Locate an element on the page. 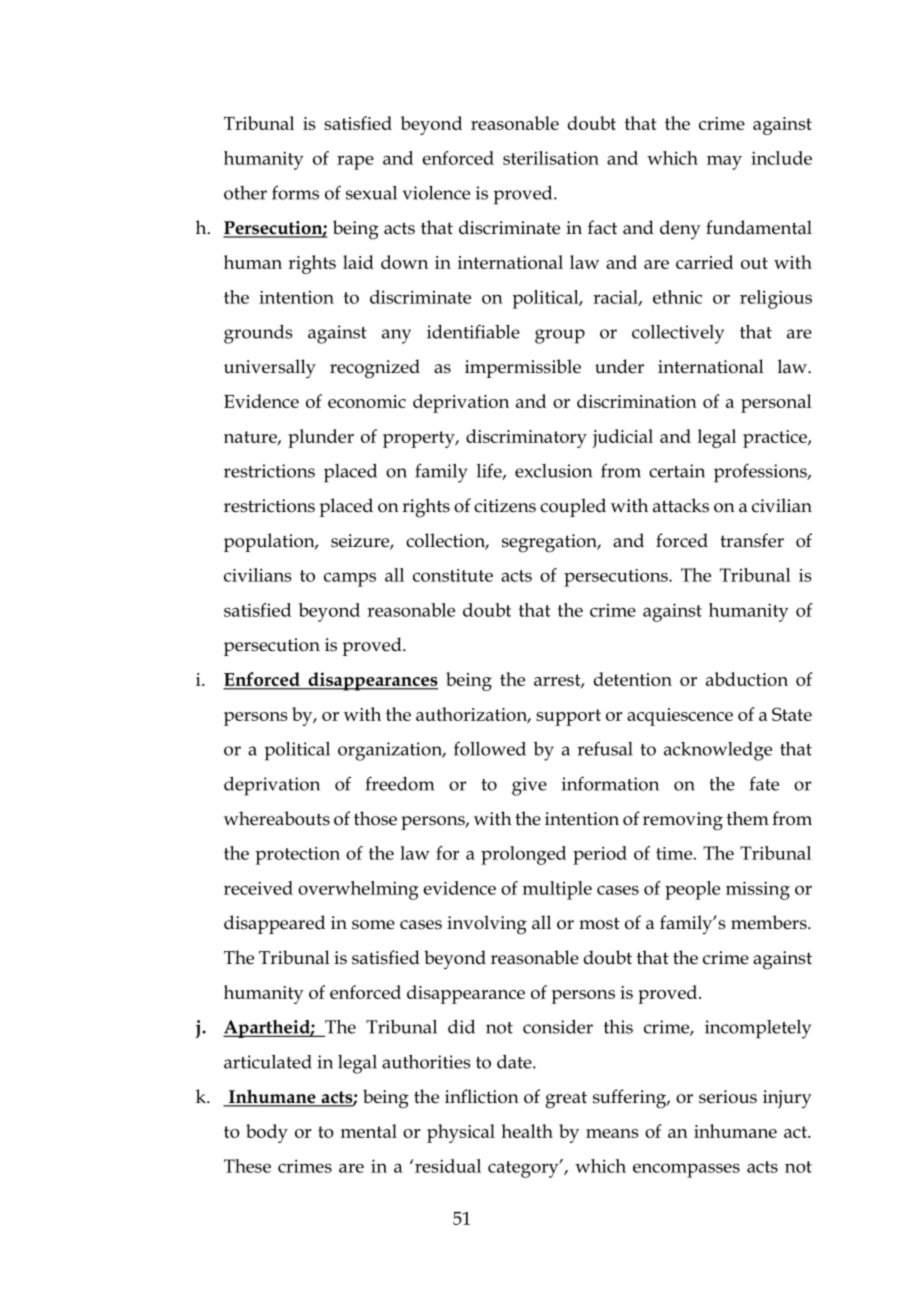 This image has width=924, height=1308. support is located at coordinates (568, 717).
